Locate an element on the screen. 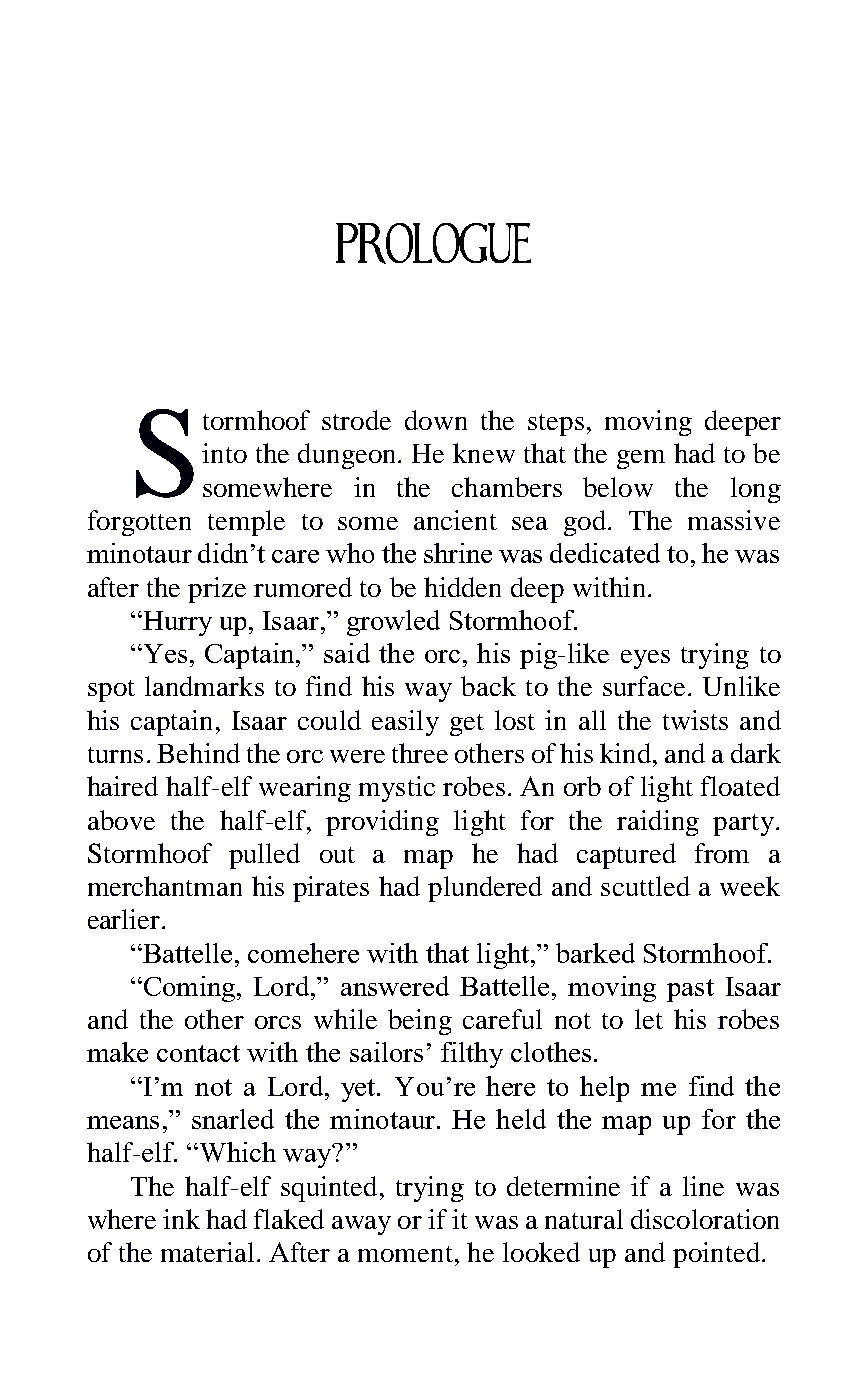  steps is located at coordinates (556, 425).
